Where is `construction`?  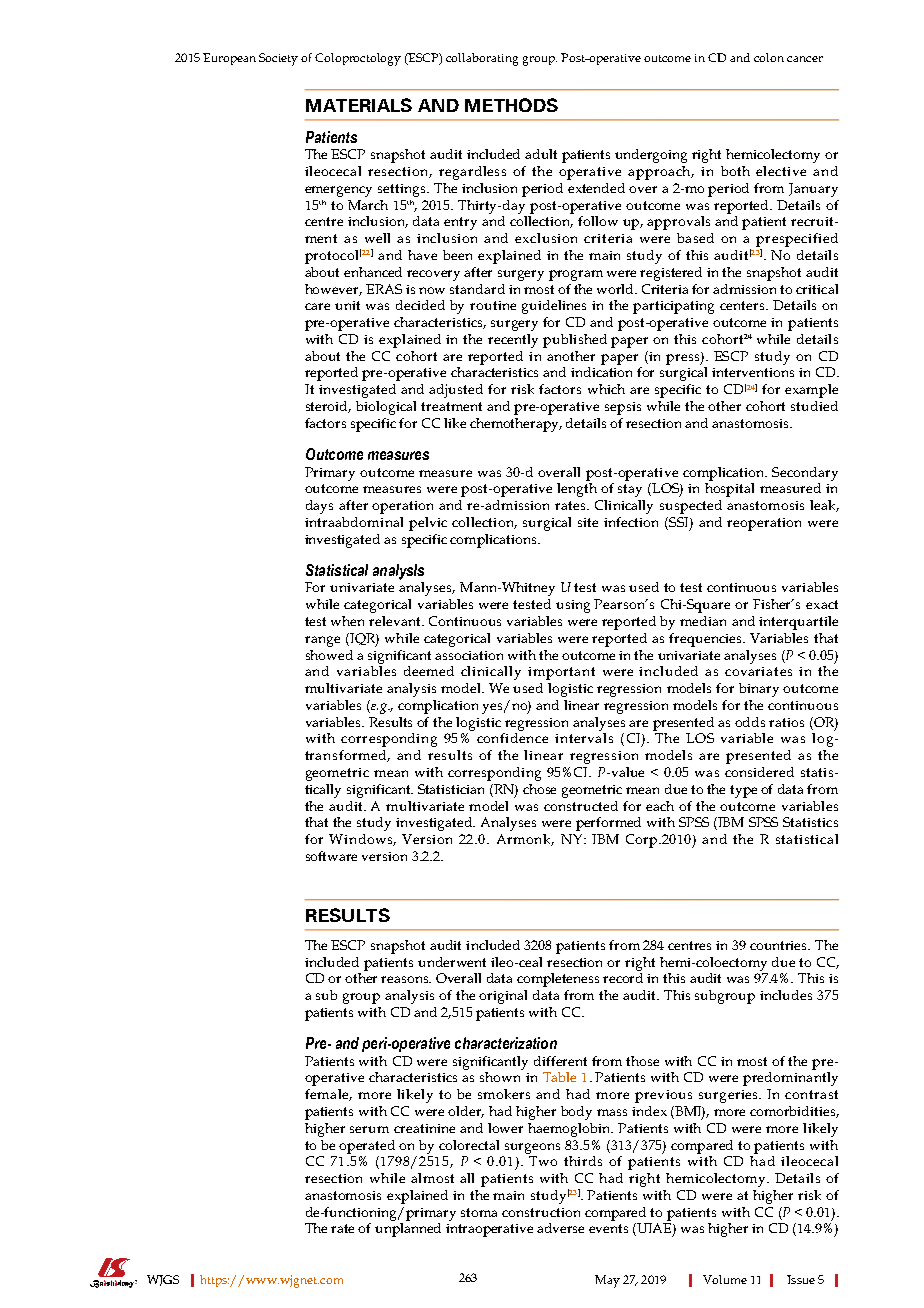
construction is located at coordinates (541, 1212).
